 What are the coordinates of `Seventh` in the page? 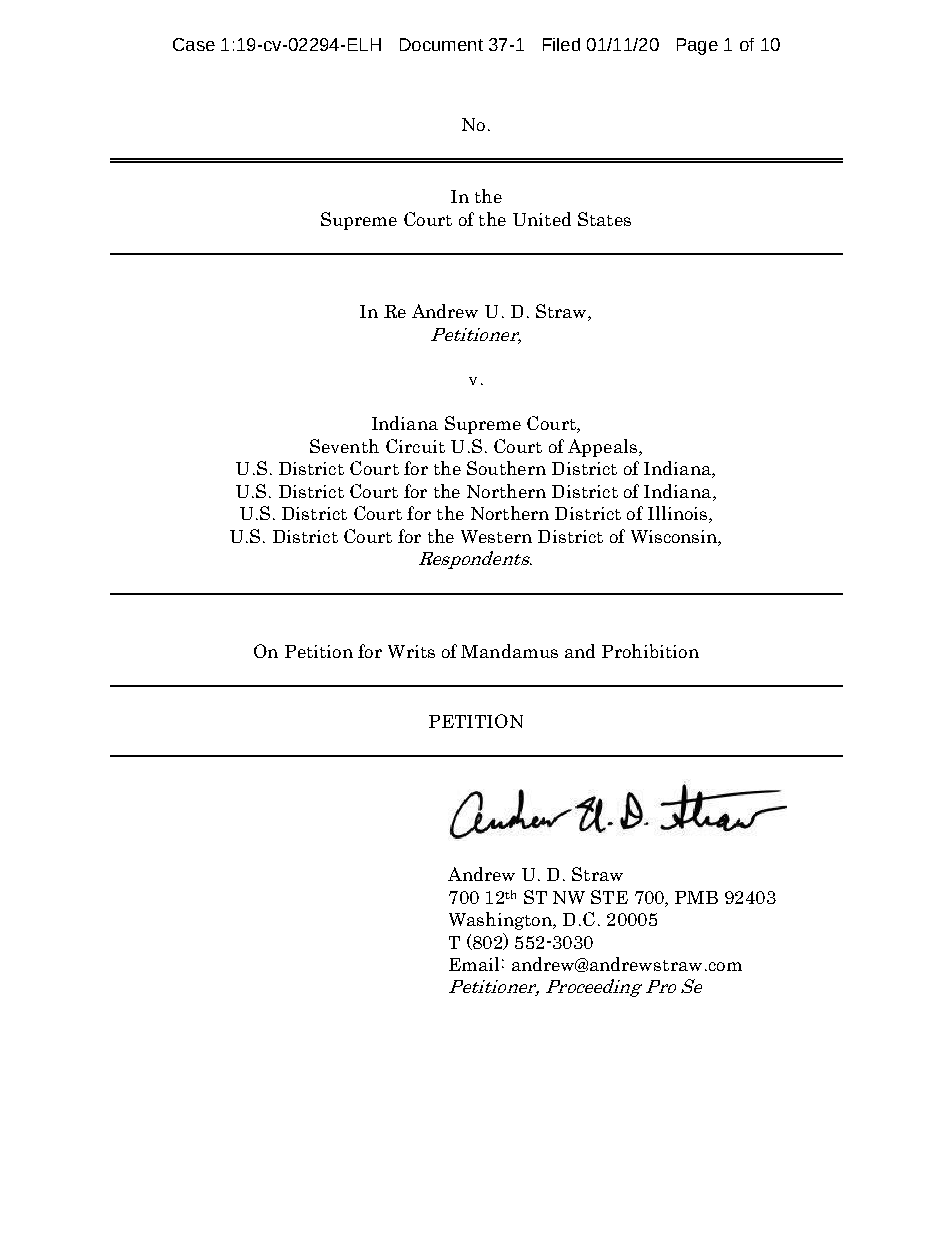 It's located at (344, 446).
